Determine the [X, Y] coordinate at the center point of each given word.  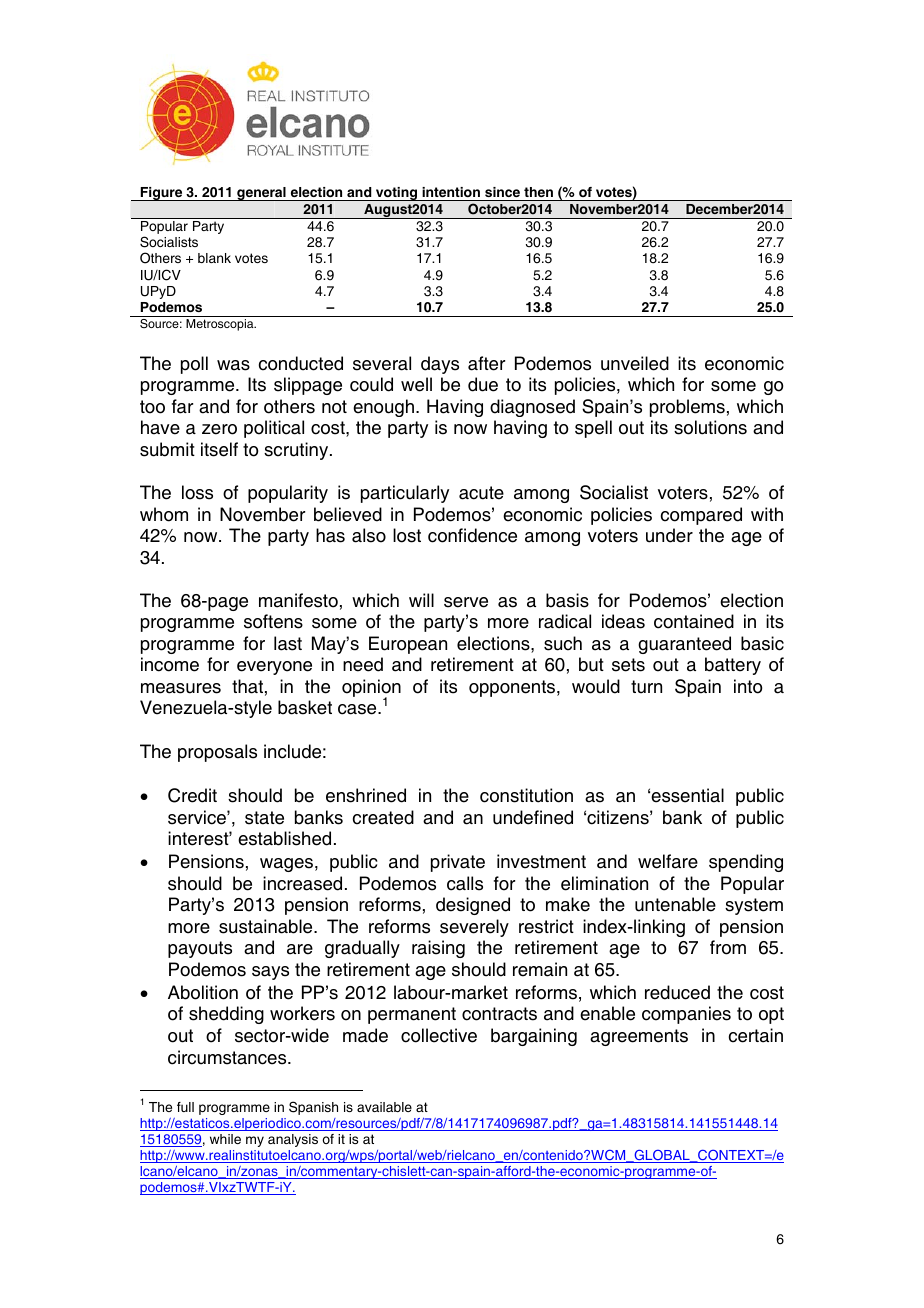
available [384, 1107]
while [225, 1139]
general [261, 194]
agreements [639, 1037]
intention [451, 192]
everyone [274, 668]
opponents [513, 688]
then [538, 192]
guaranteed [684, 645]
